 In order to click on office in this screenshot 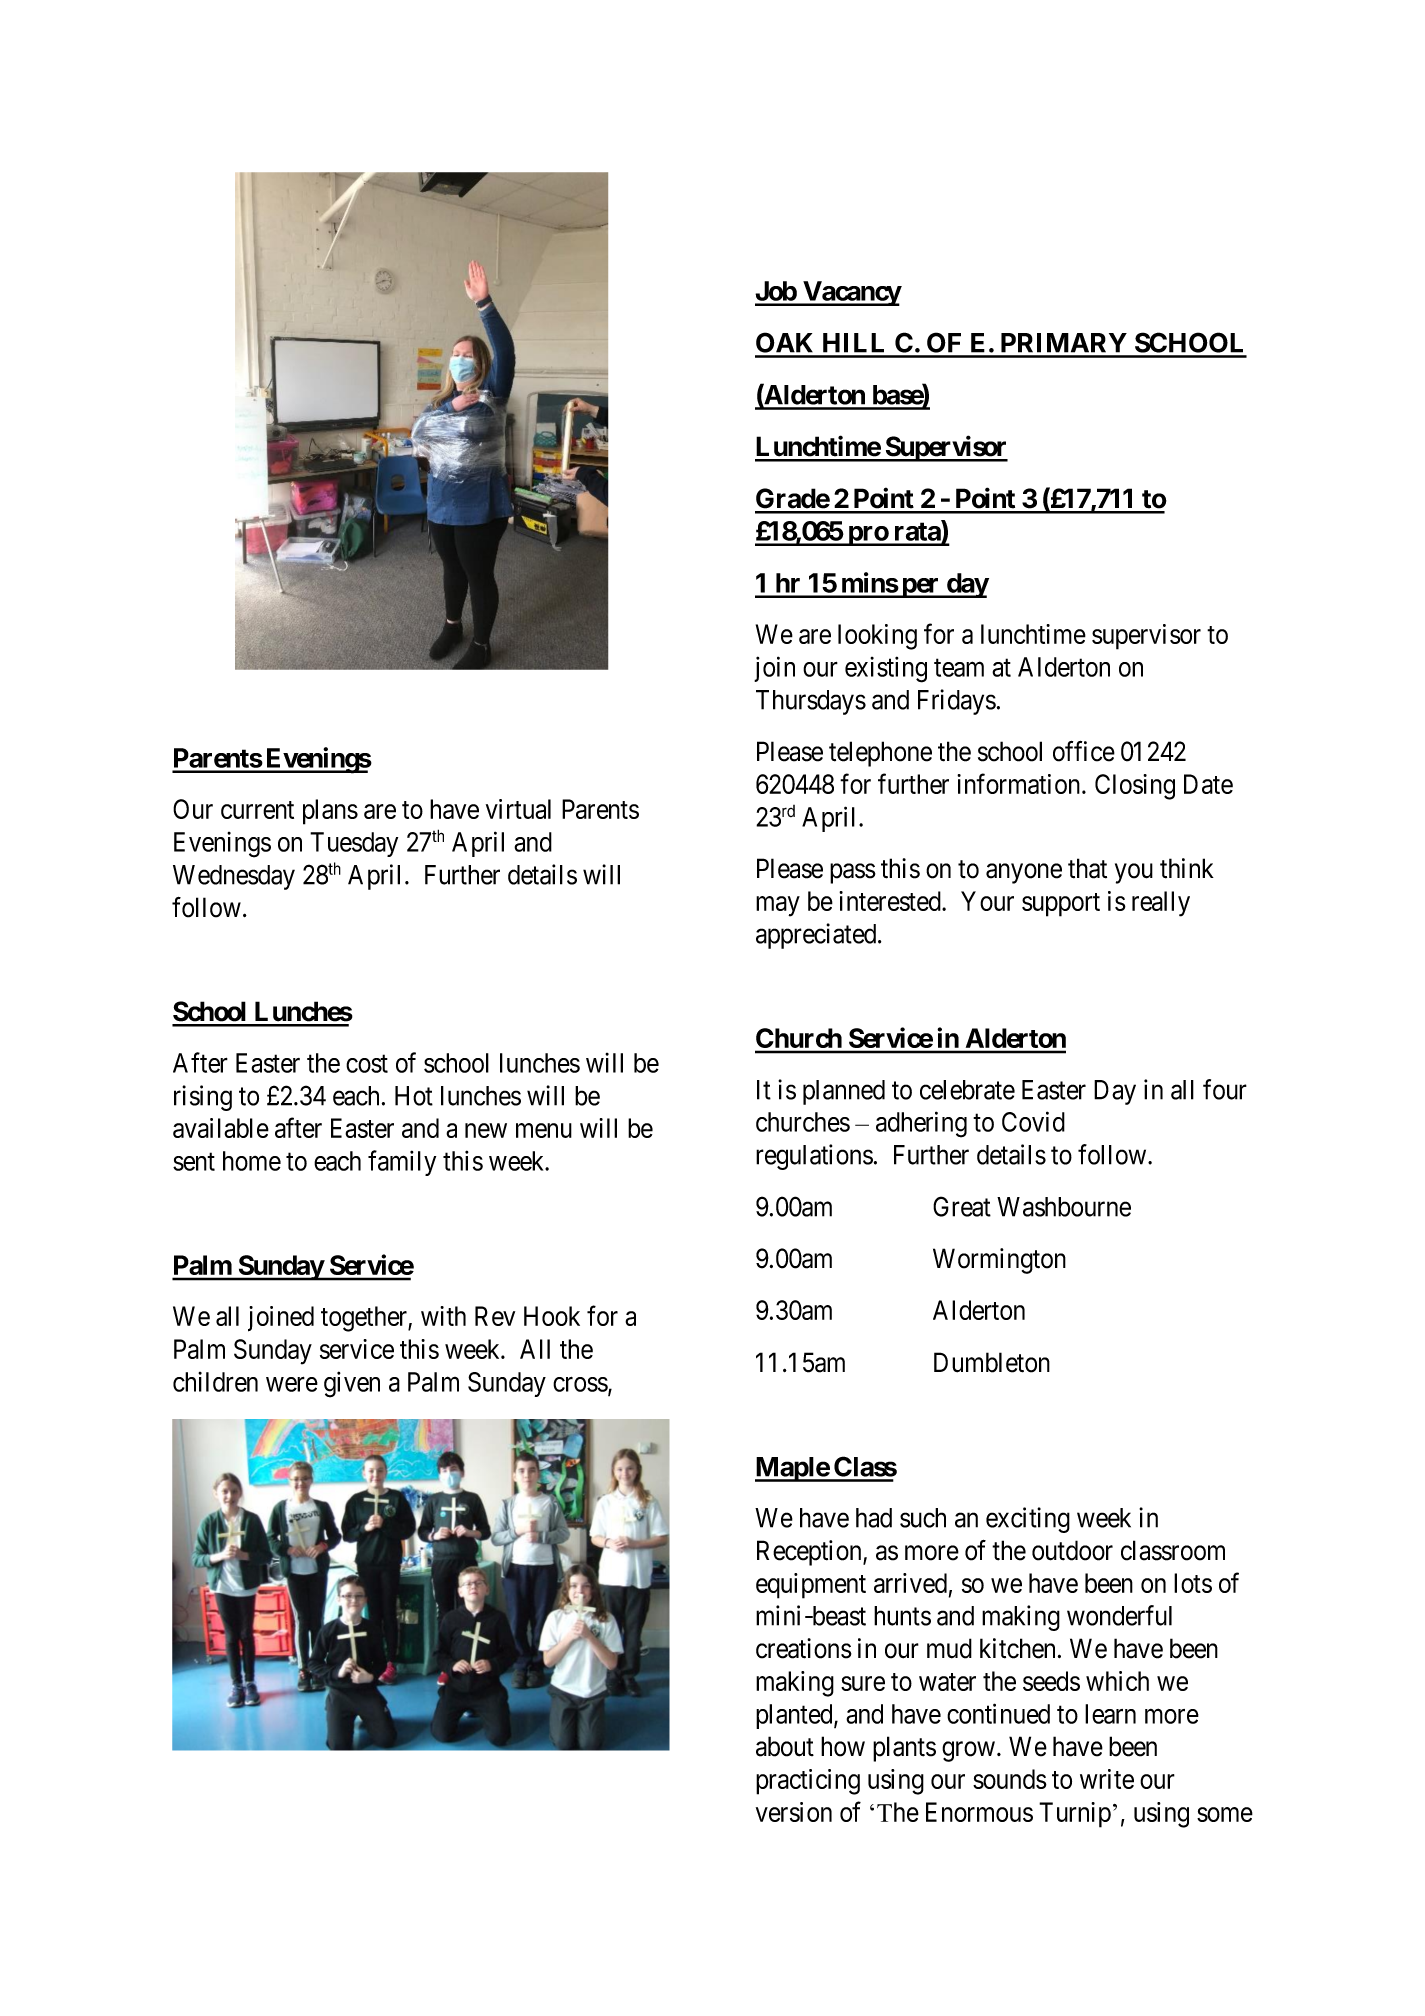, I will do `click(1084, 751)`.
